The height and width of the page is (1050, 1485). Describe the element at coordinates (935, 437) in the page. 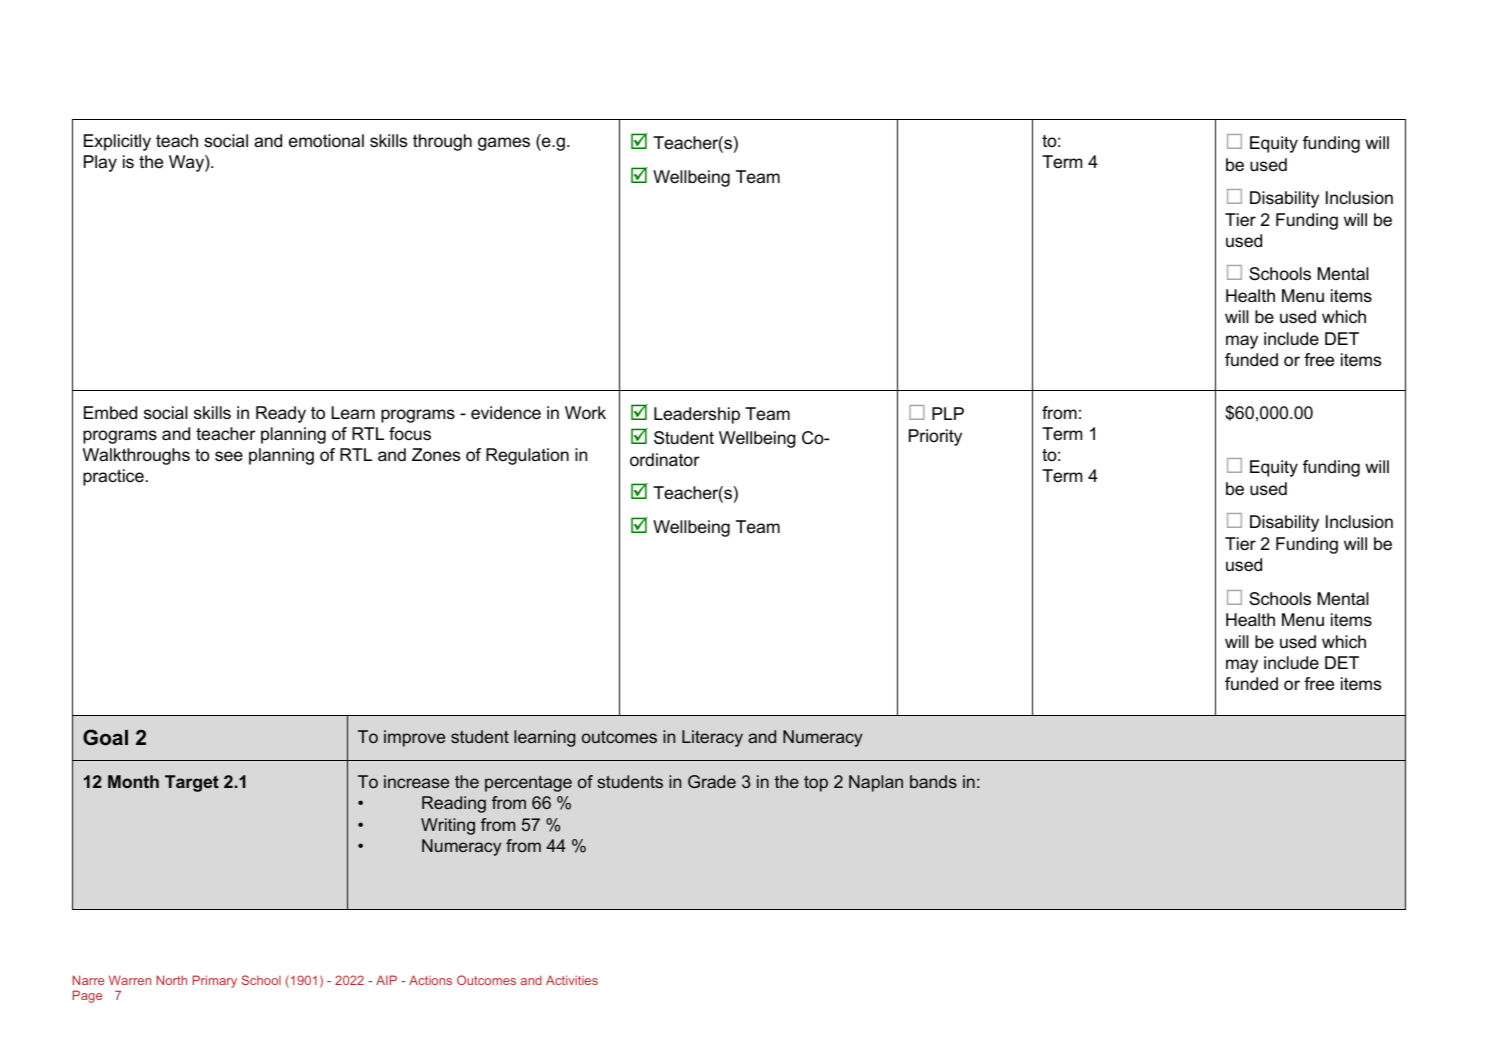

I see `Priority` at that location.
